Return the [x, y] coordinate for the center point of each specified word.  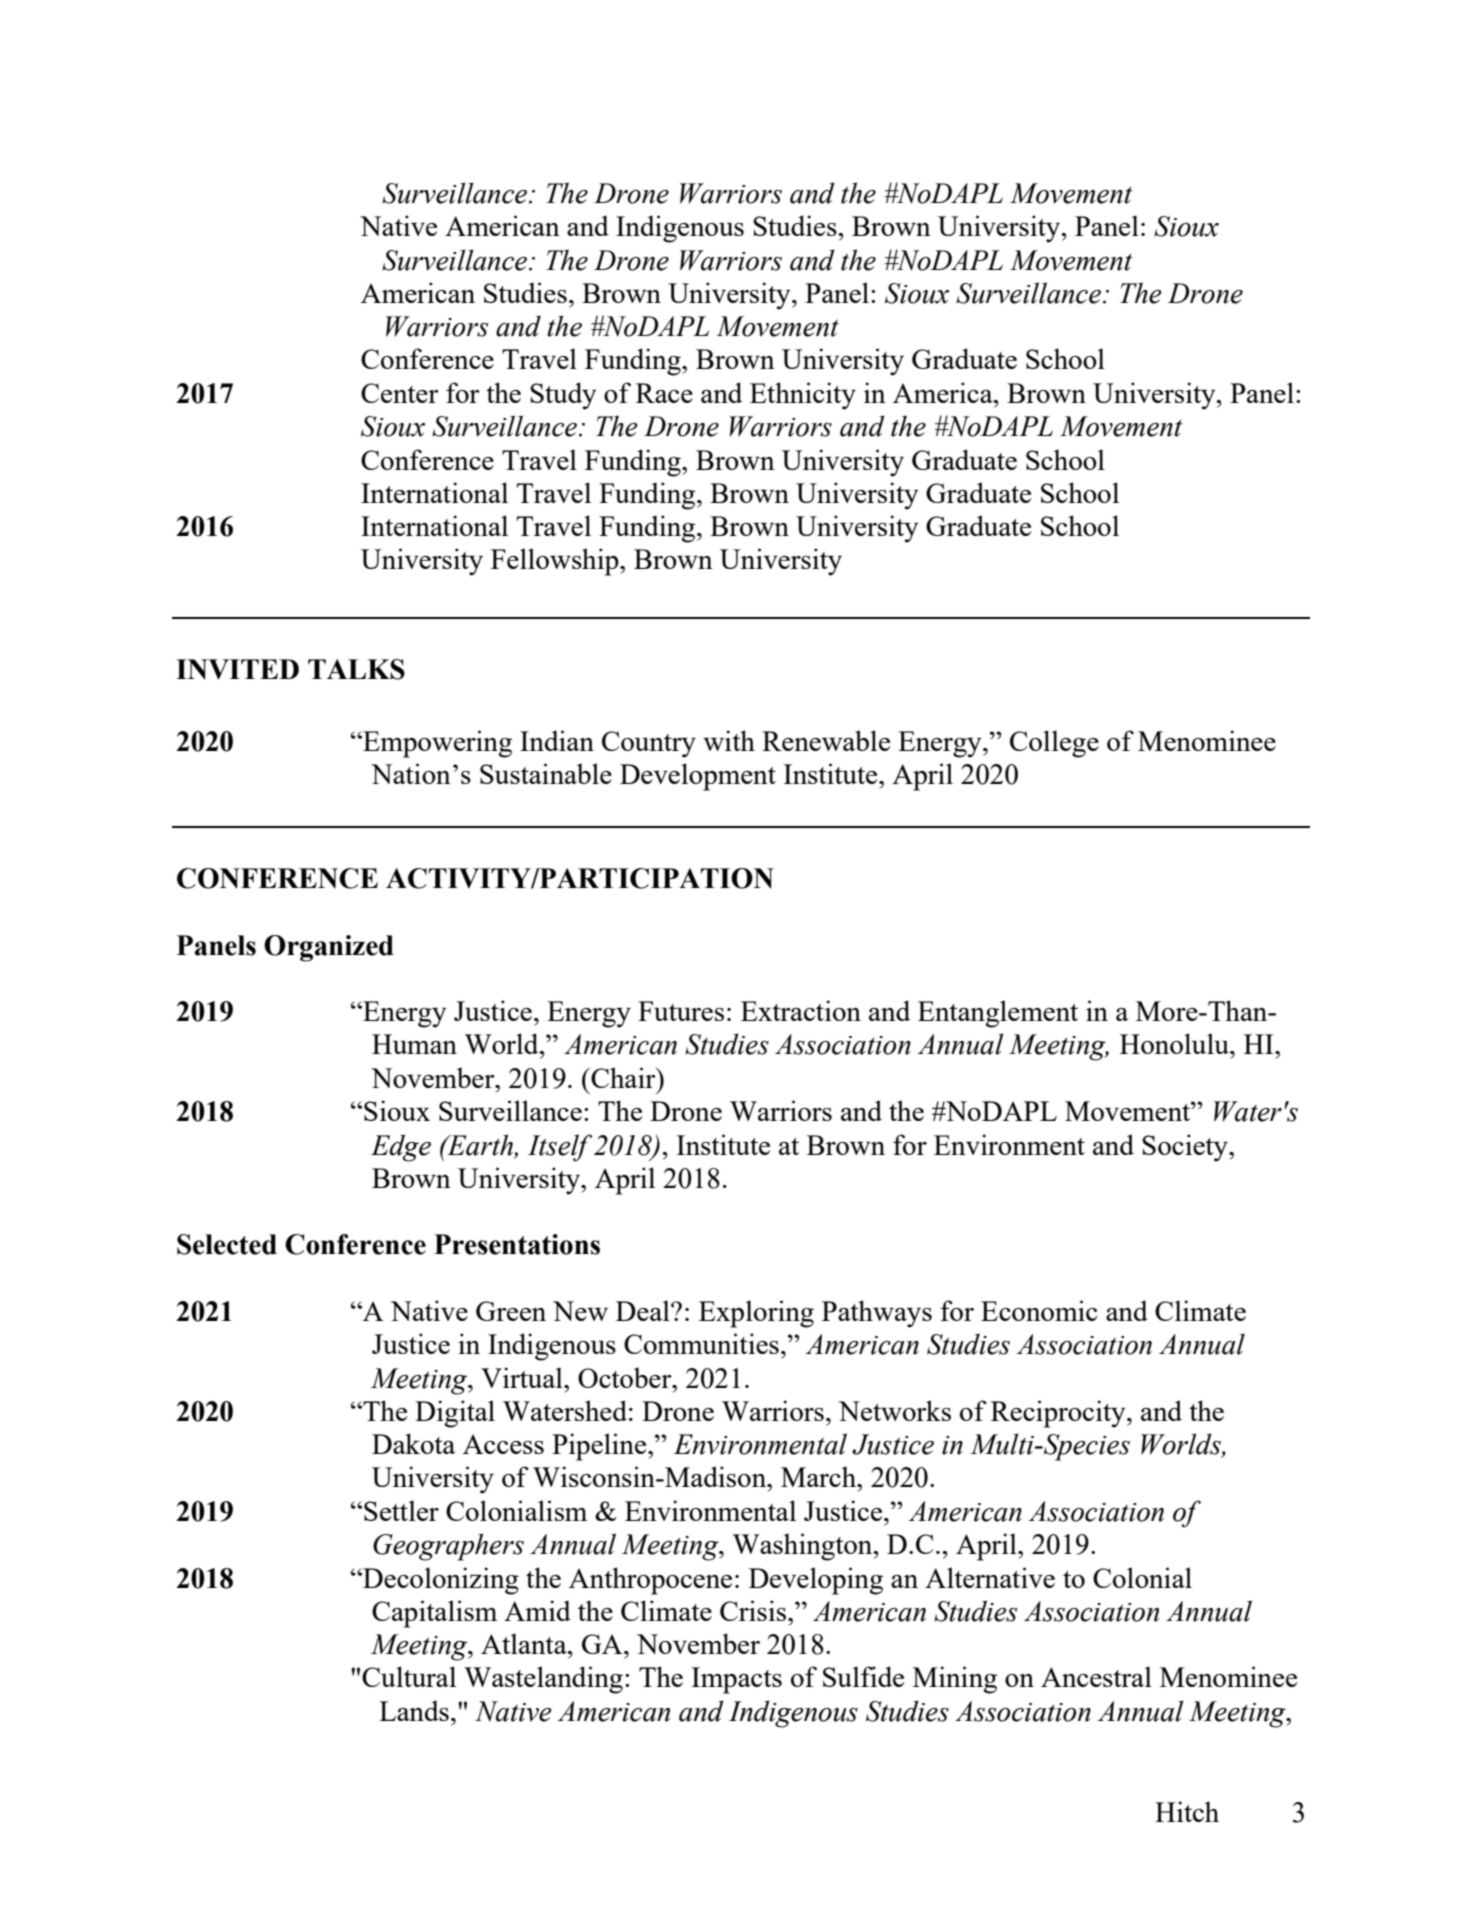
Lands [414, 1710]
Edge [401, 1148]
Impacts [736, 1680]
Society [1186, 1148]
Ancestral [1096, 1676]
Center [400, 393]
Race [664, 393]
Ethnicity [803, 396]
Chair [623, 1077]
